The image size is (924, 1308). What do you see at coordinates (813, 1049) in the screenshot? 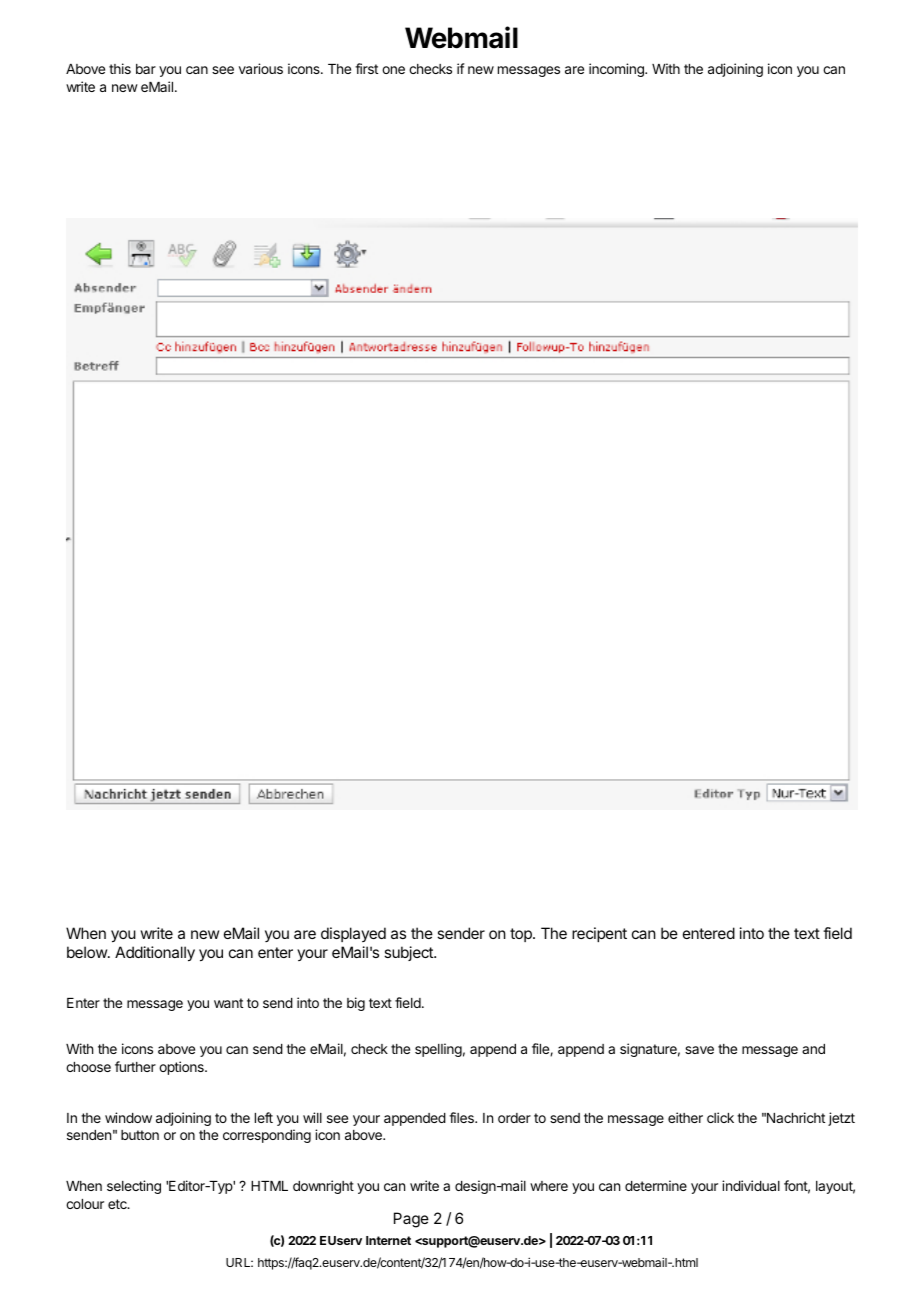
I see `and` at bounding box center [813, 1049].
